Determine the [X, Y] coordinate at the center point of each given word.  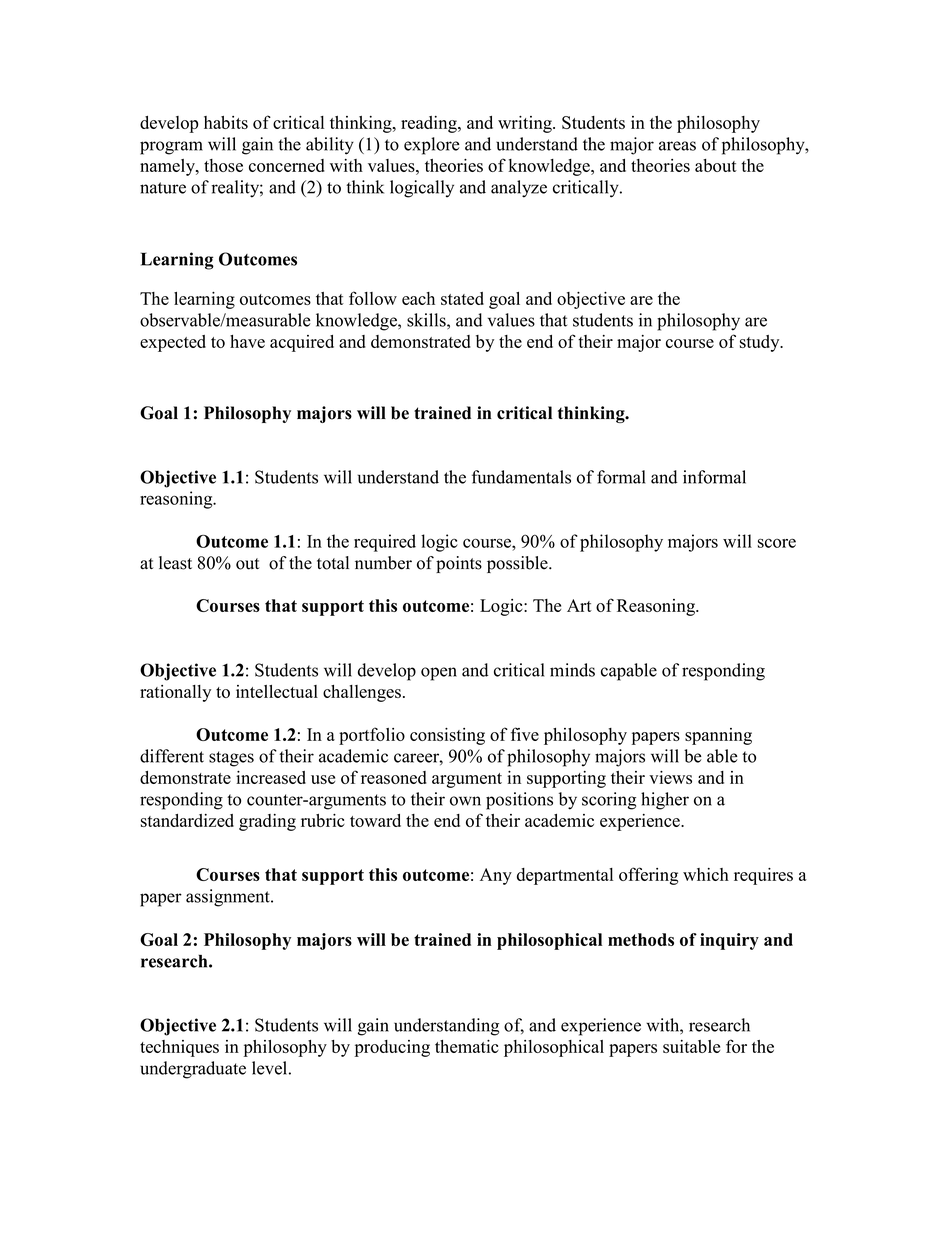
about [716, 165]
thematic [467, 1046]
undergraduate [193, 1070]
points [459, 564]
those [223, 165]
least [175, 563]
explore [432, 146]
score [777, 543]
